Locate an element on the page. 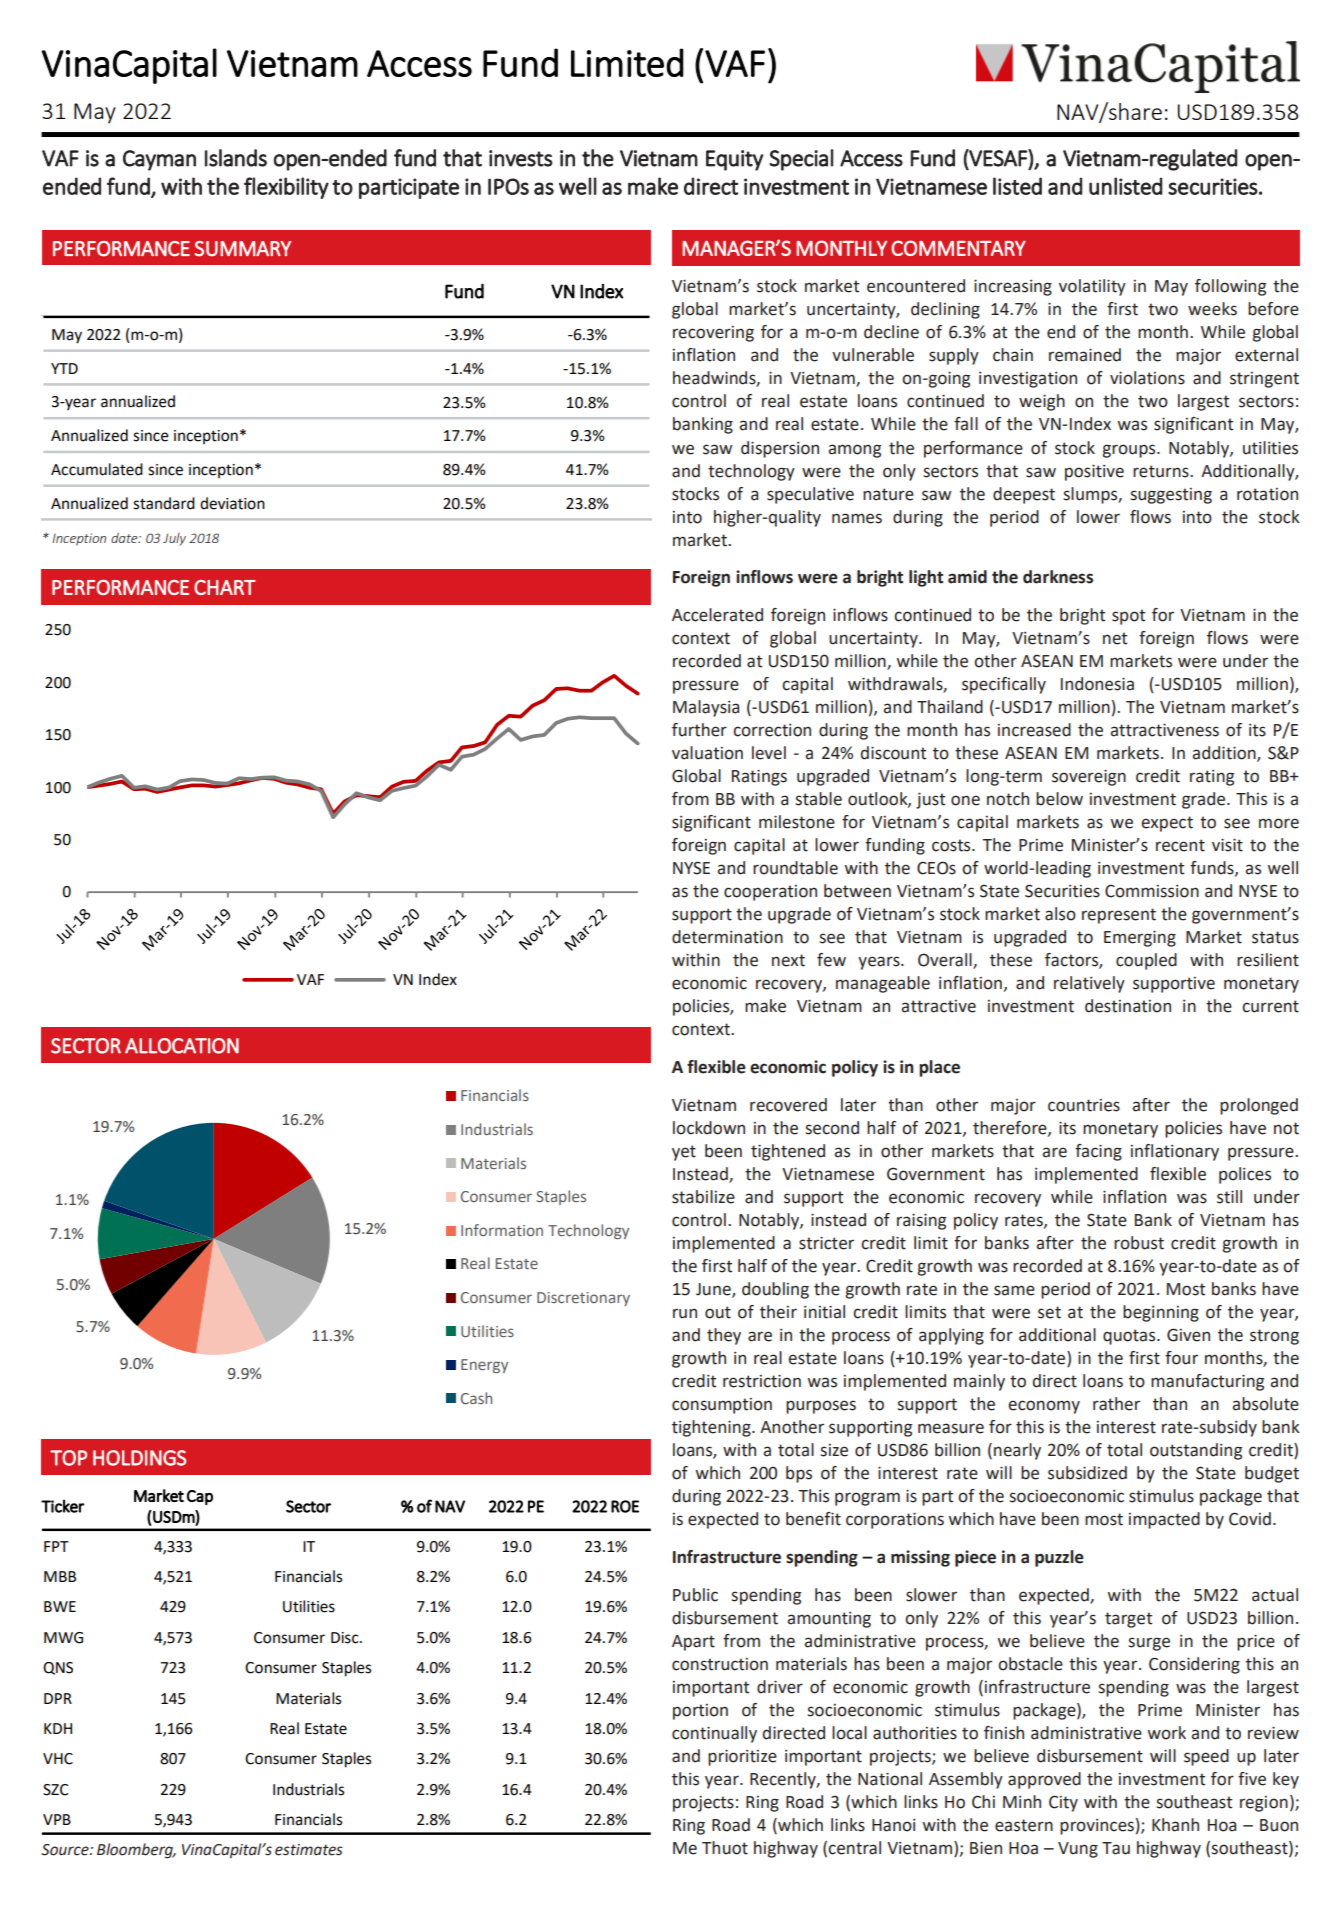  provinces is located at coordinates (1097, 1827).
